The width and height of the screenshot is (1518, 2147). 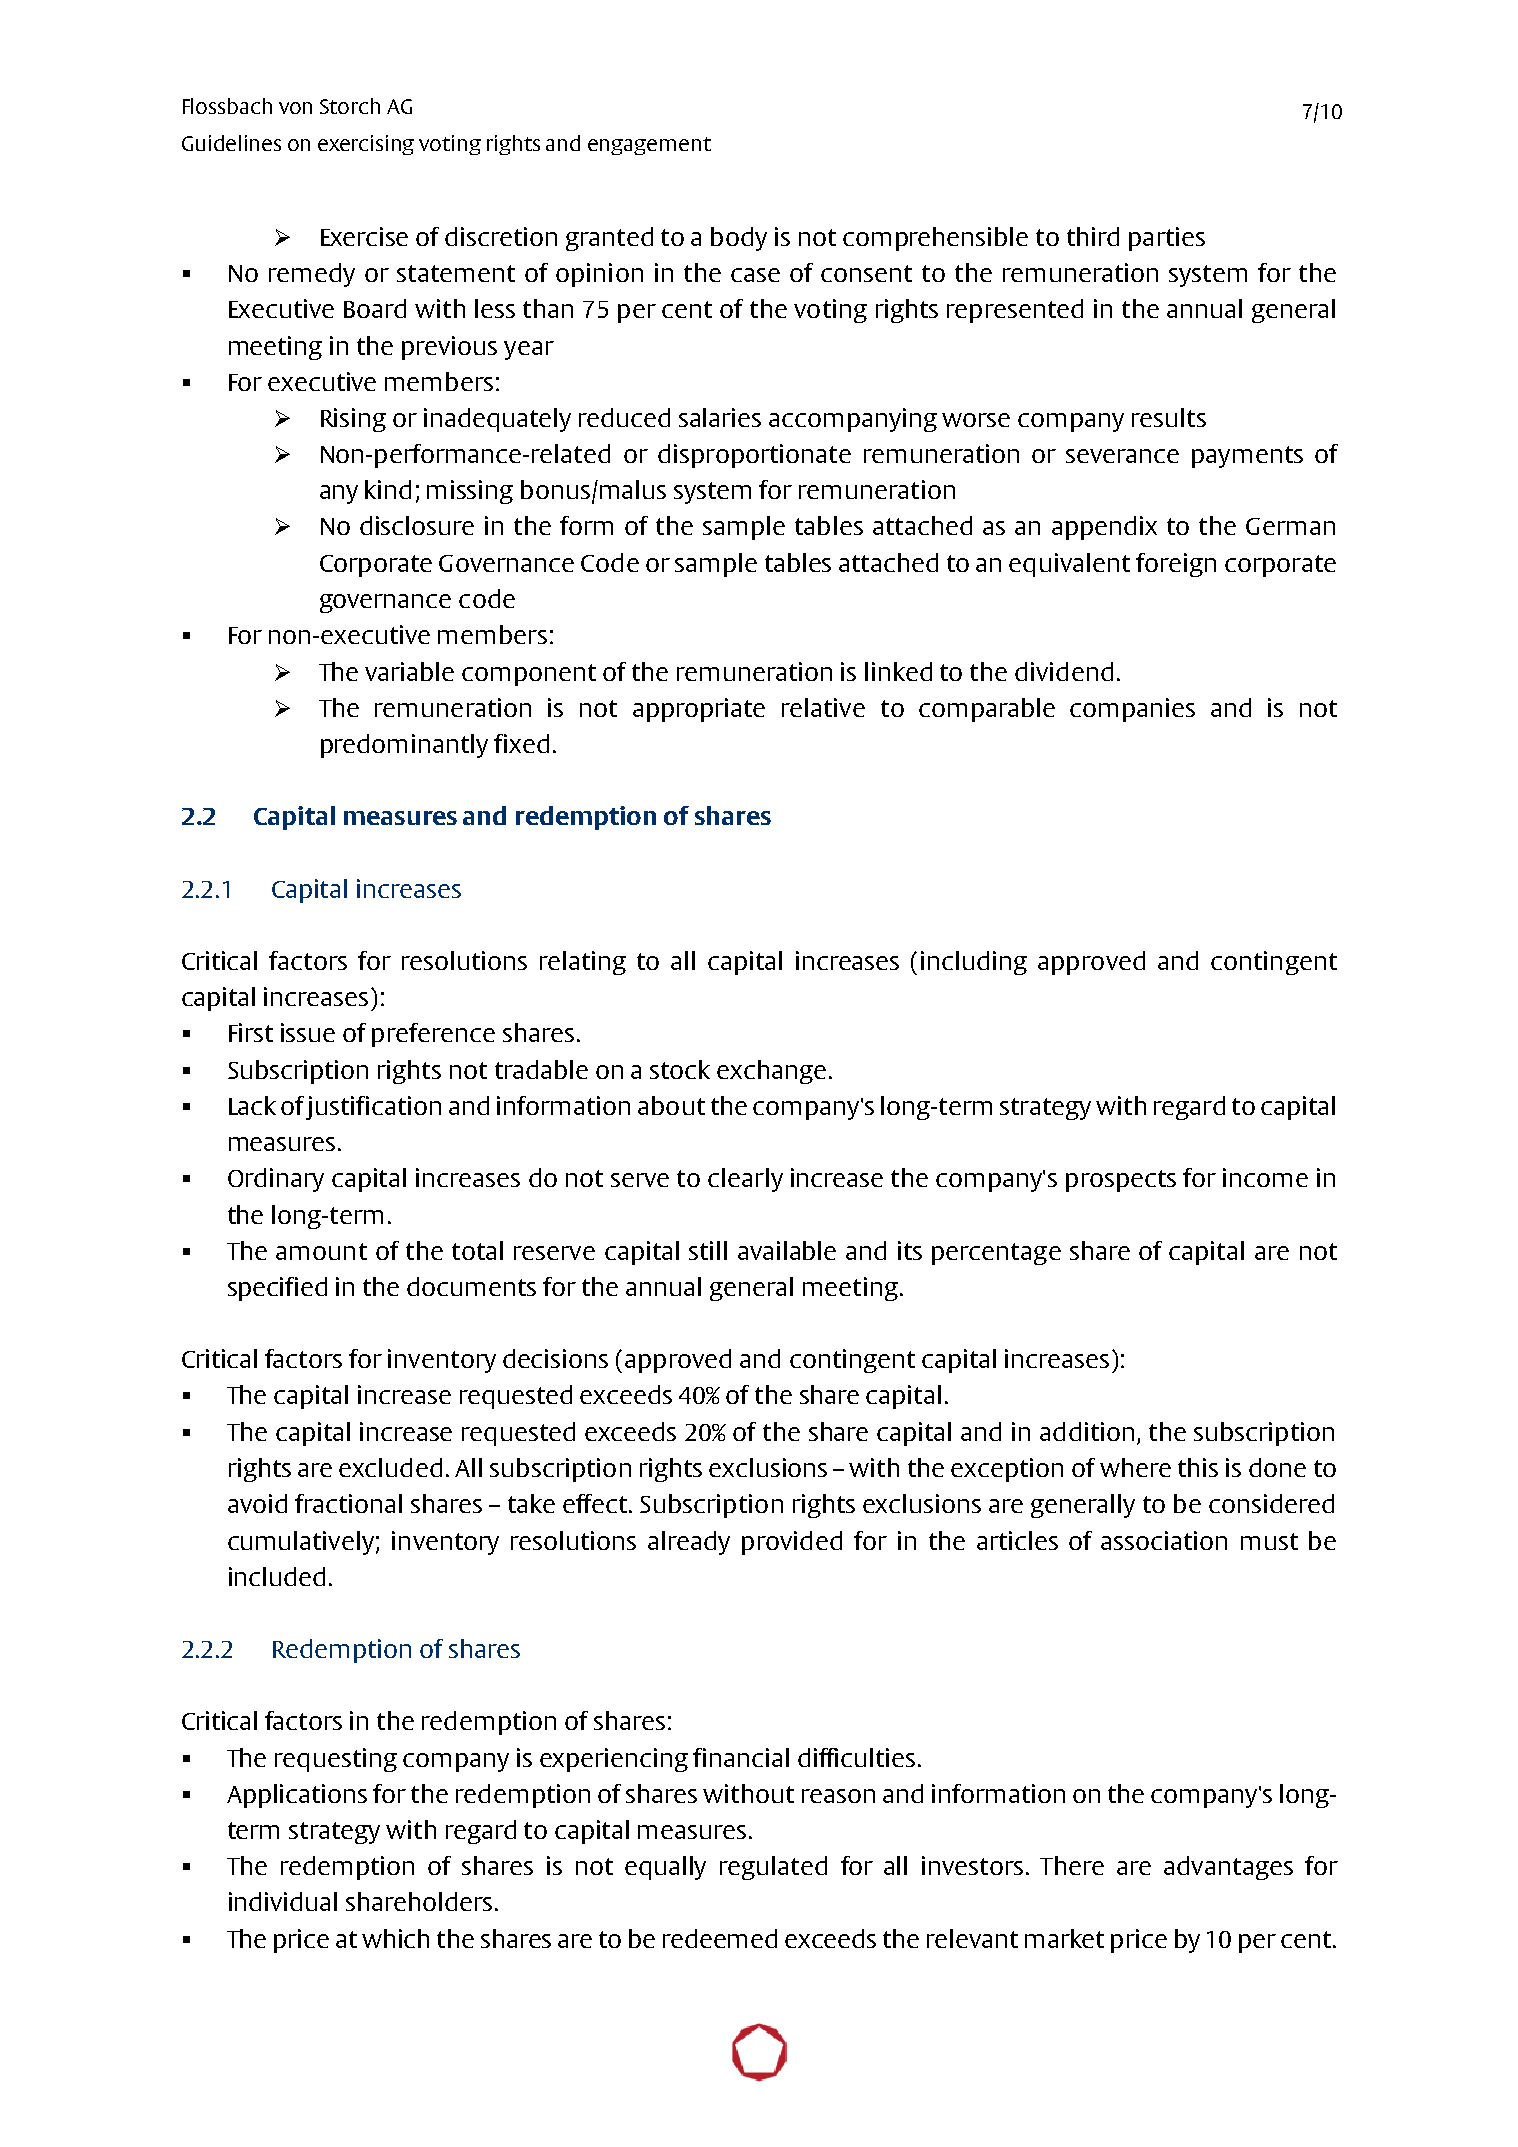 What do you see at coordinates (771, 1072) in the screenshot?
I see `exchange` at bounding box center [771, 1072].
